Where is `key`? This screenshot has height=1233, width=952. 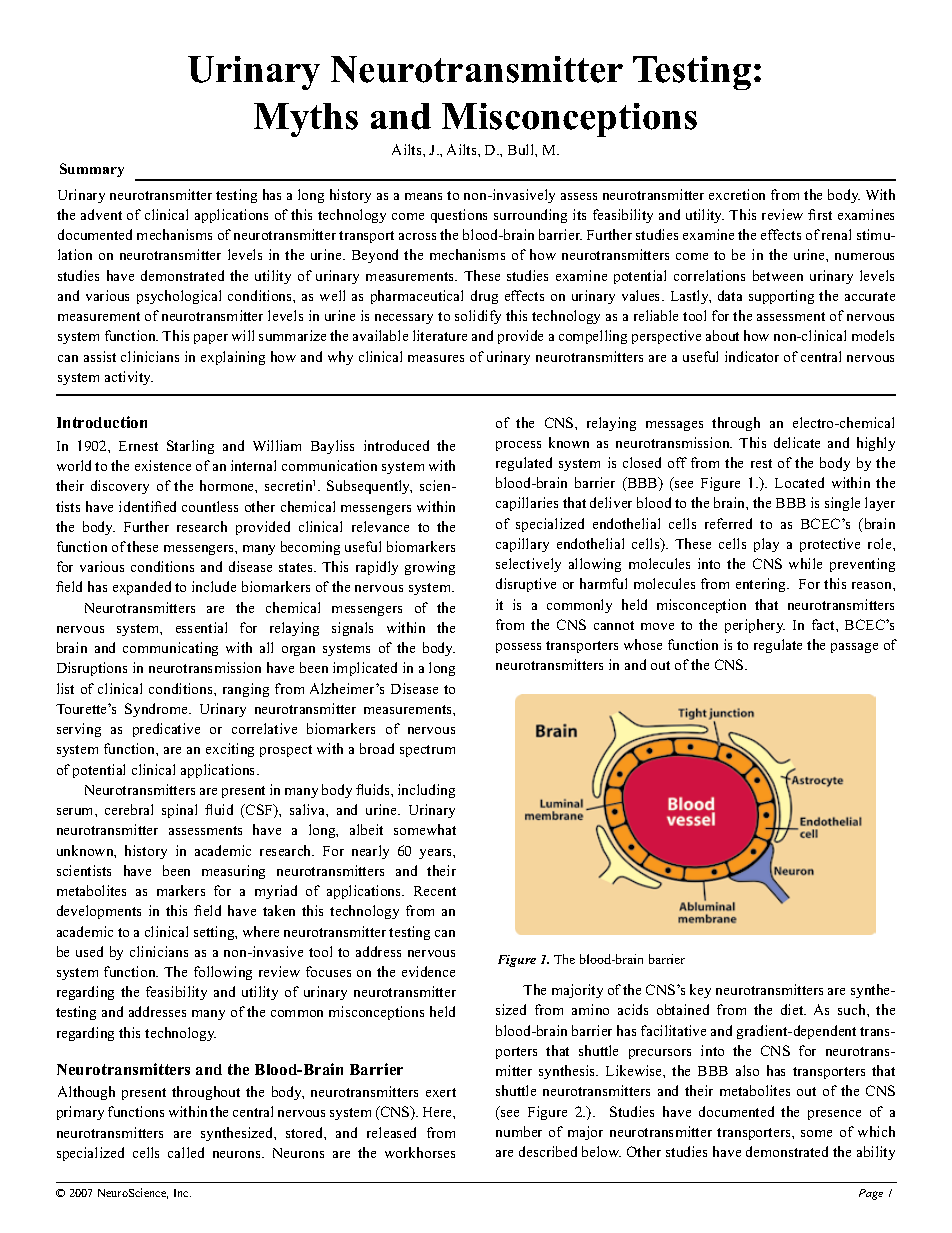 key is located at coordinates (700, 991).
